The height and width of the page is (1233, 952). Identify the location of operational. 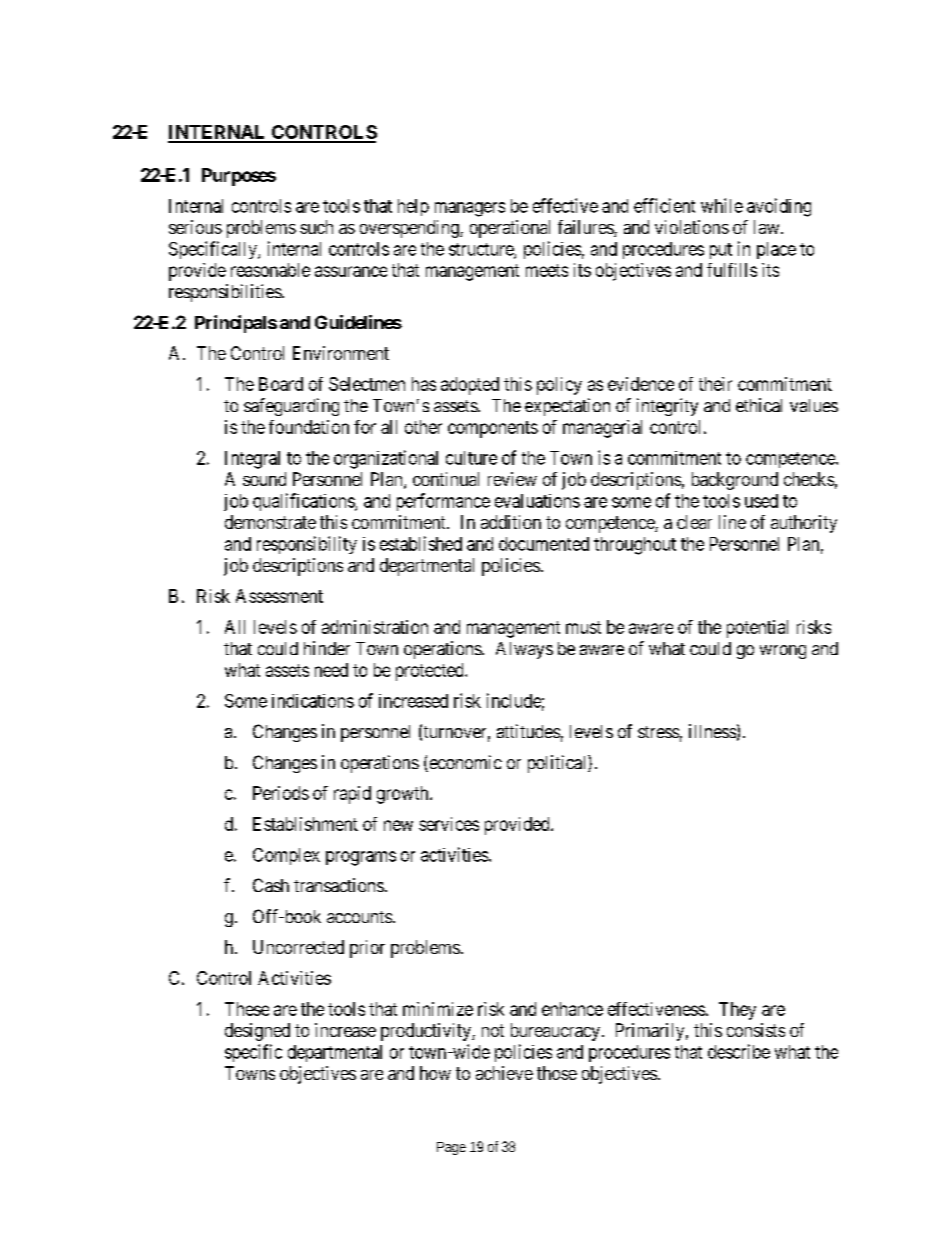
(510, 229).
